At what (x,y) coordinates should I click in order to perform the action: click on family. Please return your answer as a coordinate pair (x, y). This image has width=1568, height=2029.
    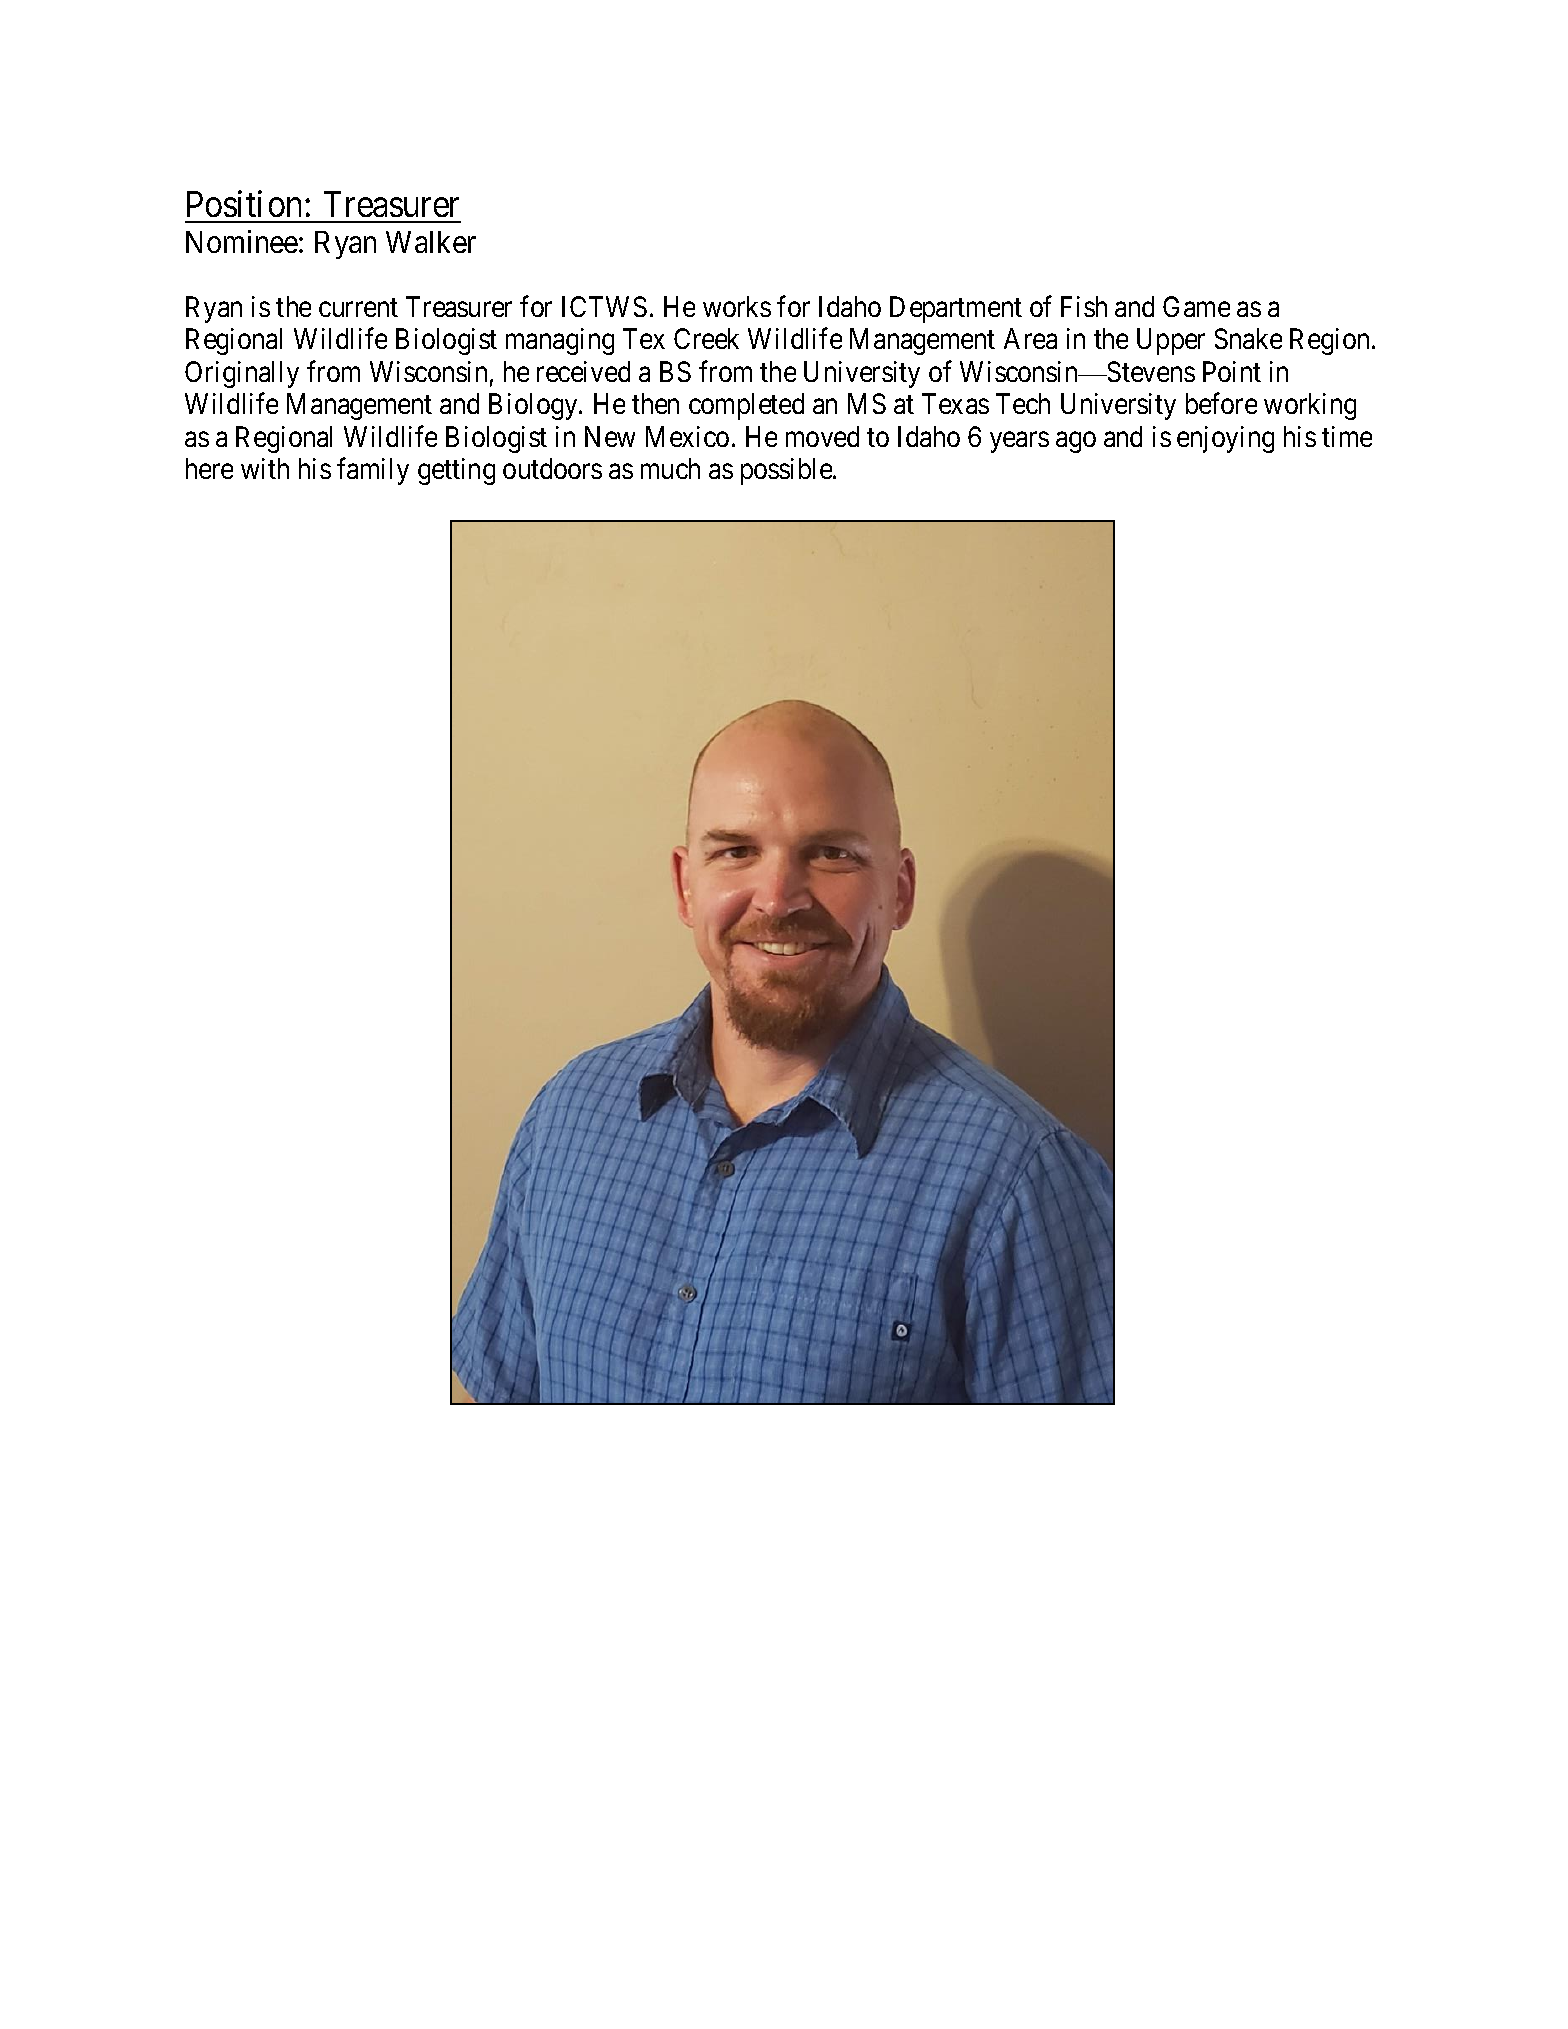
    Looking at the image, I should click on (373, 471).
